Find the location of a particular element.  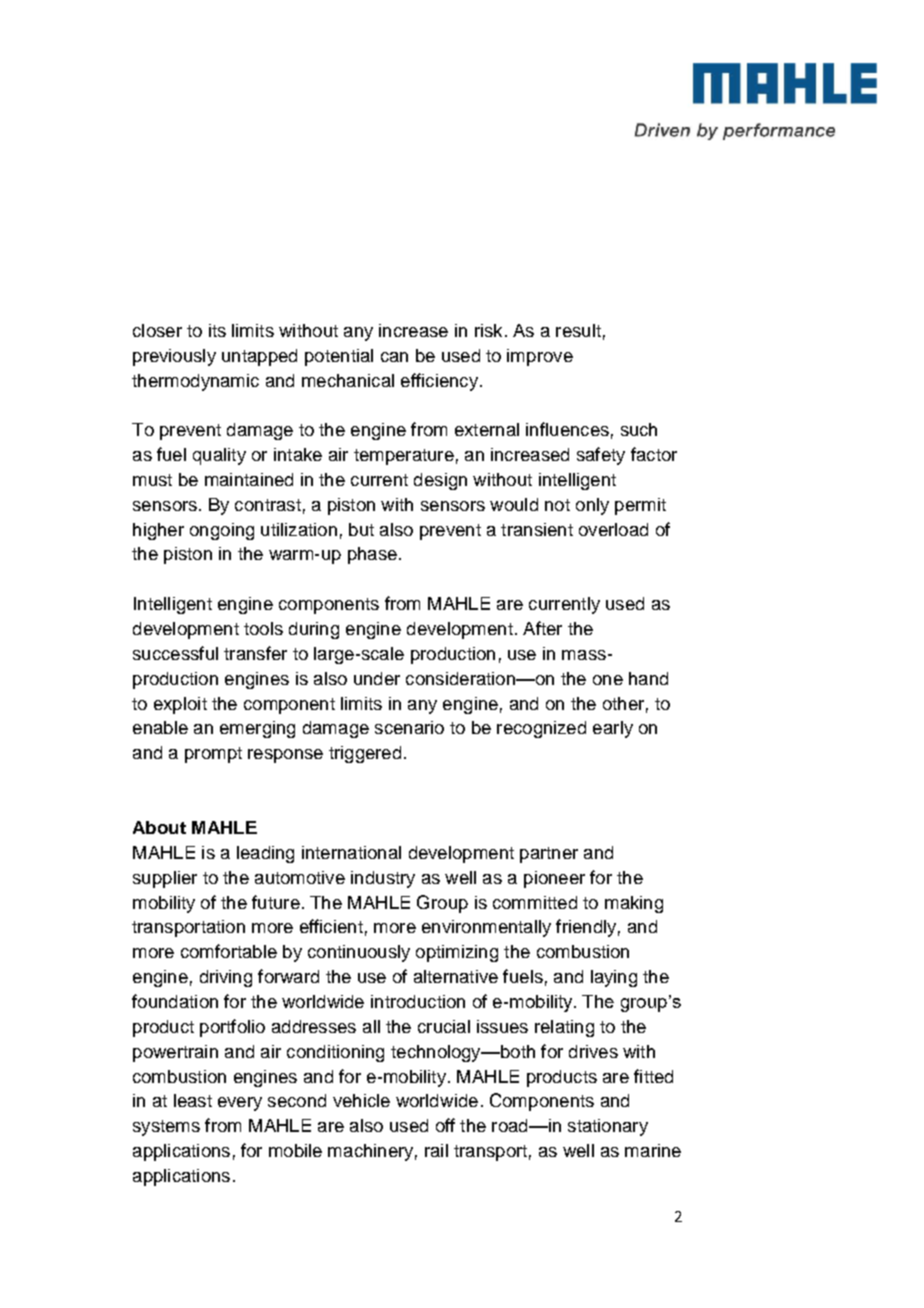

result is located at coordinates (578, 330).
